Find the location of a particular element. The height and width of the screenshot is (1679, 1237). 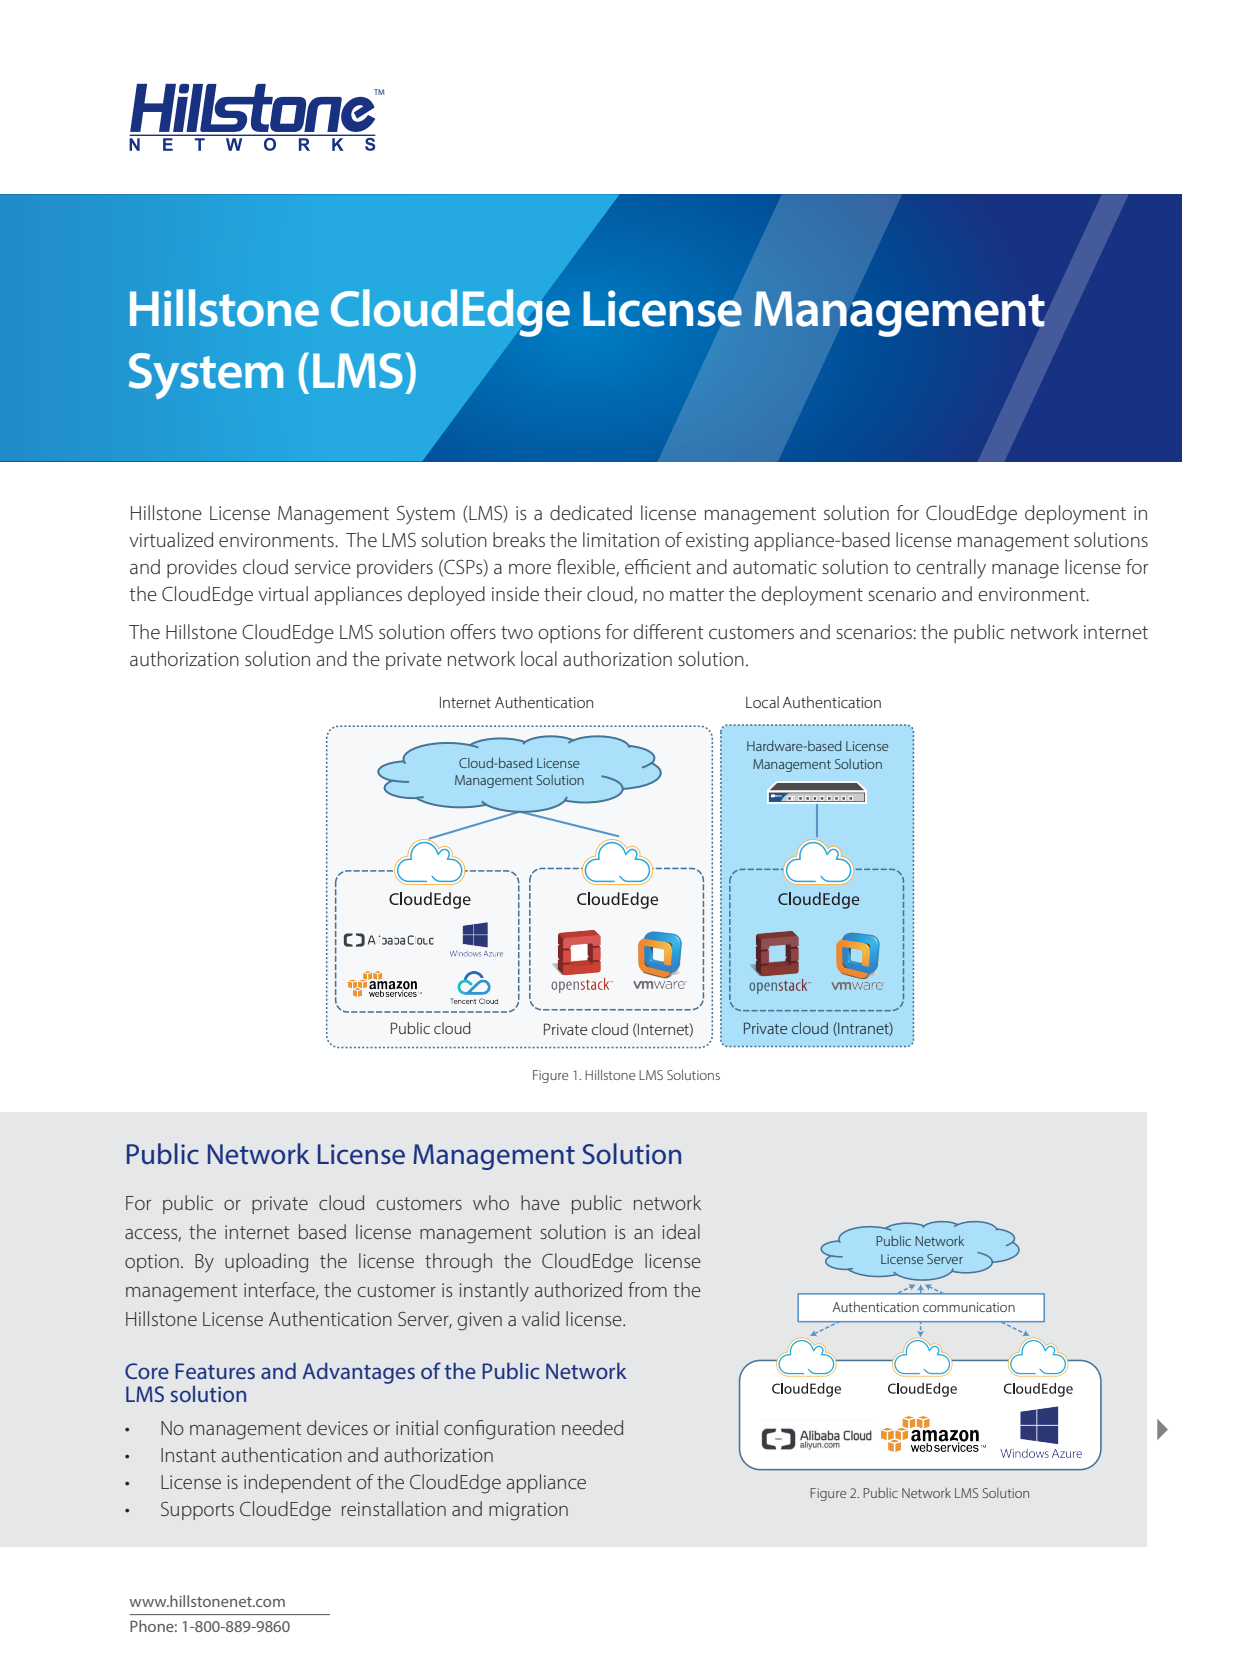

breaks is located at coordinates (519, 540).
